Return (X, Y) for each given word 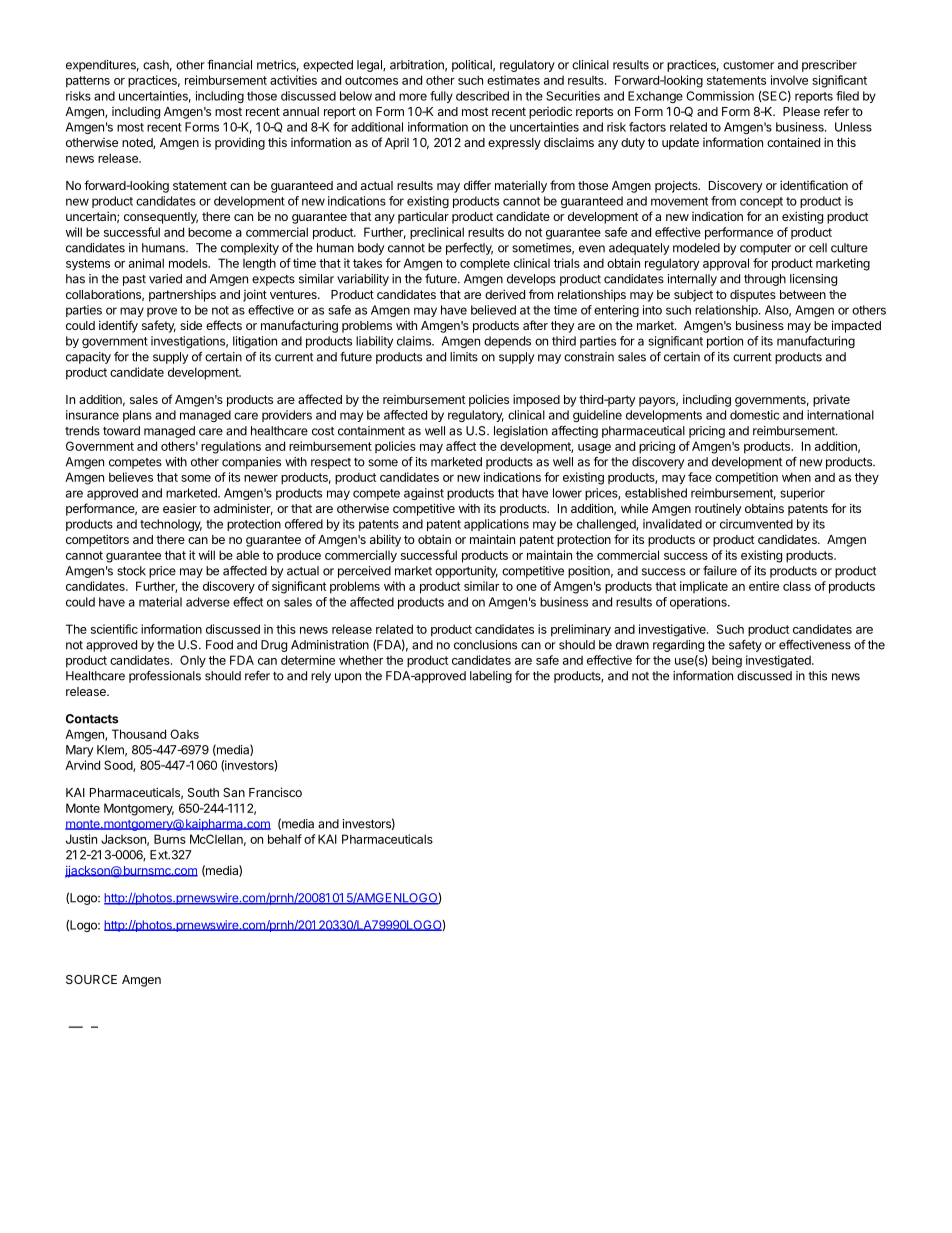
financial (229, 65)
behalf (285, 839)
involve (789, 80)
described (482, 96)
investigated (779, 661)
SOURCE (91, 979)
